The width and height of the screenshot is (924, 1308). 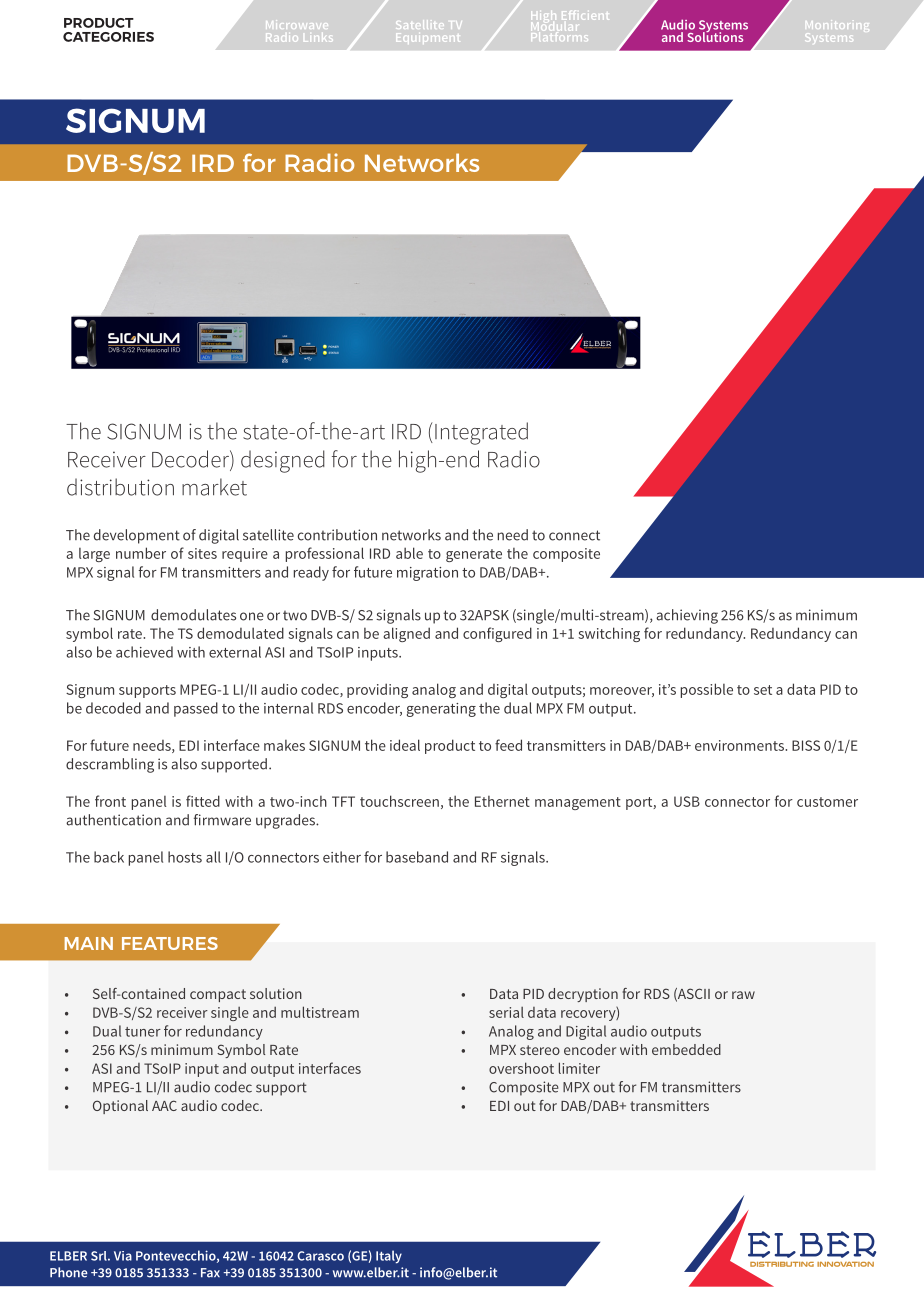 I want to click on designed, so click(x=283, y=461).
